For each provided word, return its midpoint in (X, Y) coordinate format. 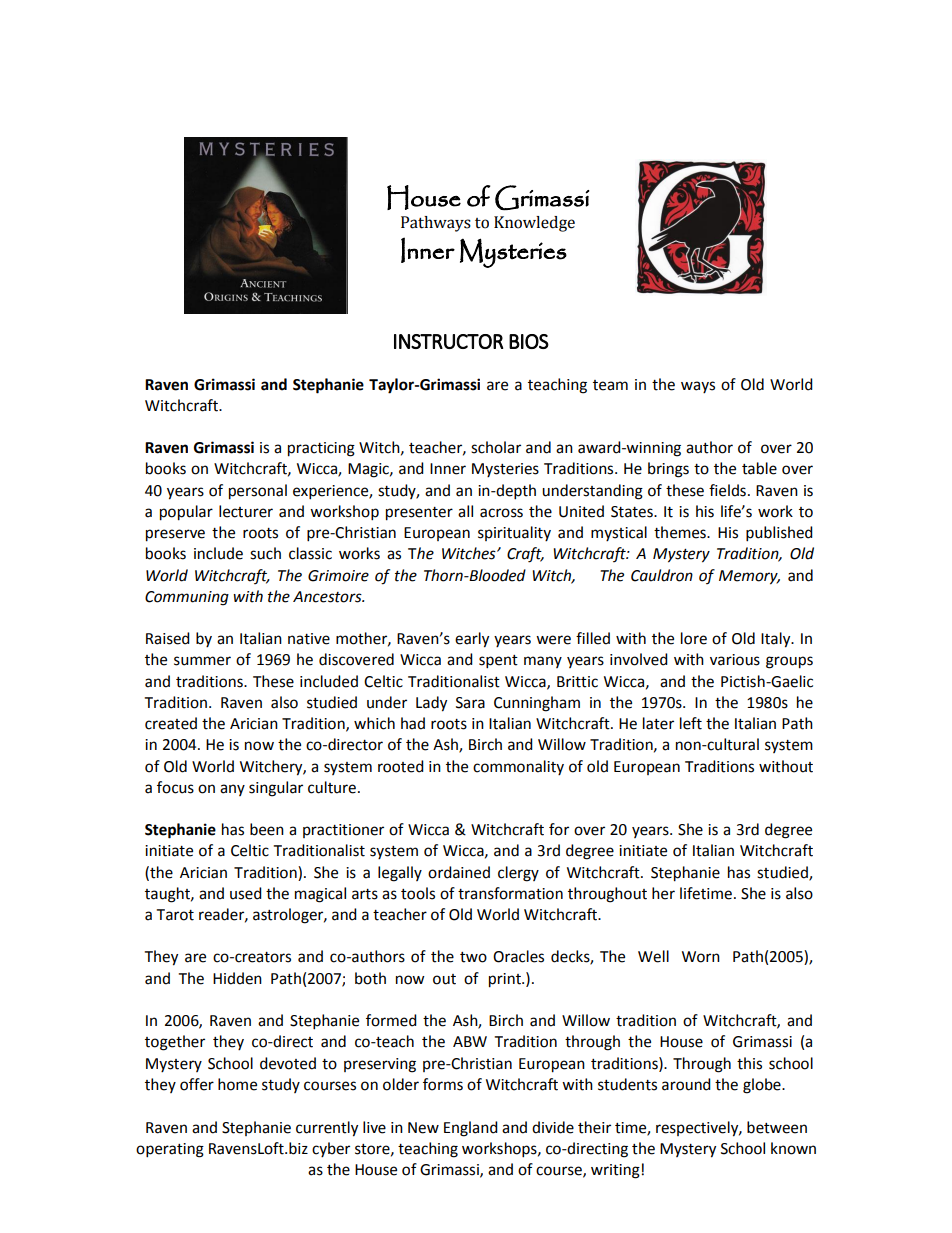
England (471, 1129)
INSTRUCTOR (448, 341)
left (691, 723)
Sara (470, 703)
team (610, 385)
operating (170, 1150)
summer (202, 661)
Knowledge (534, 224)
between (777, 1127)
